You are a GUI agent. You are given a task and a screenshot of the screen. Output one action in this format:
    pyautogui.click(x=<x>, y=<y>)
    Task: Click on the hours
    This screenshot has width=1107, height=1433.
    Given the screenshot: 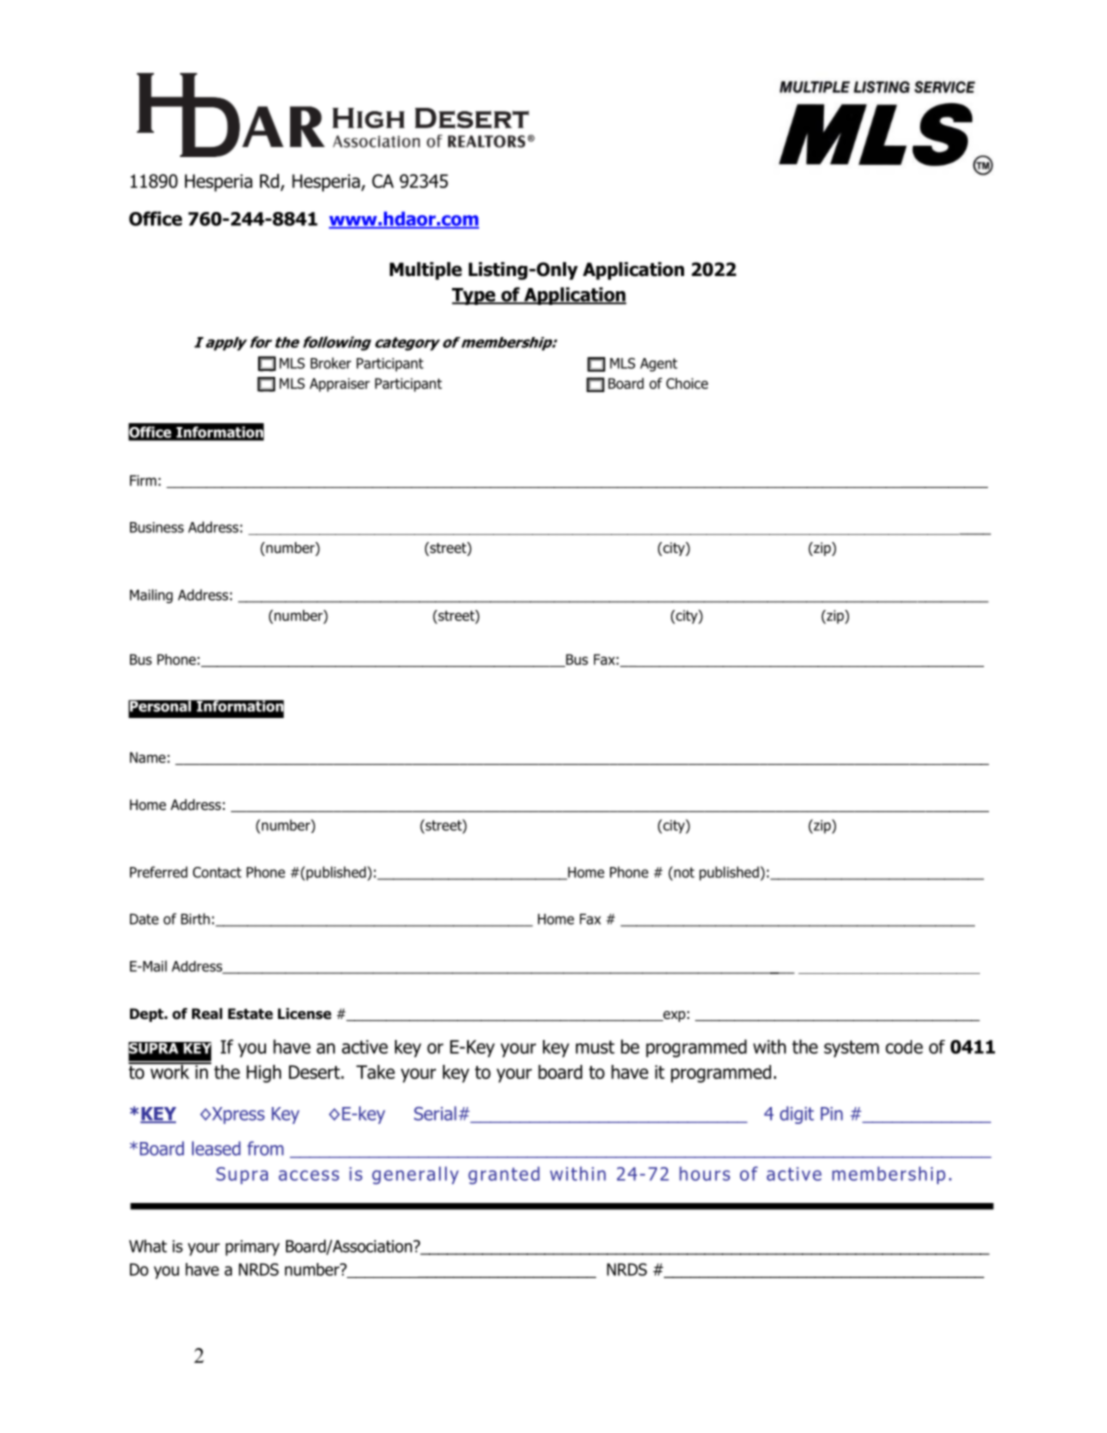 What is the action you would take?
    pyautogui.click(x=704, y=1173)
